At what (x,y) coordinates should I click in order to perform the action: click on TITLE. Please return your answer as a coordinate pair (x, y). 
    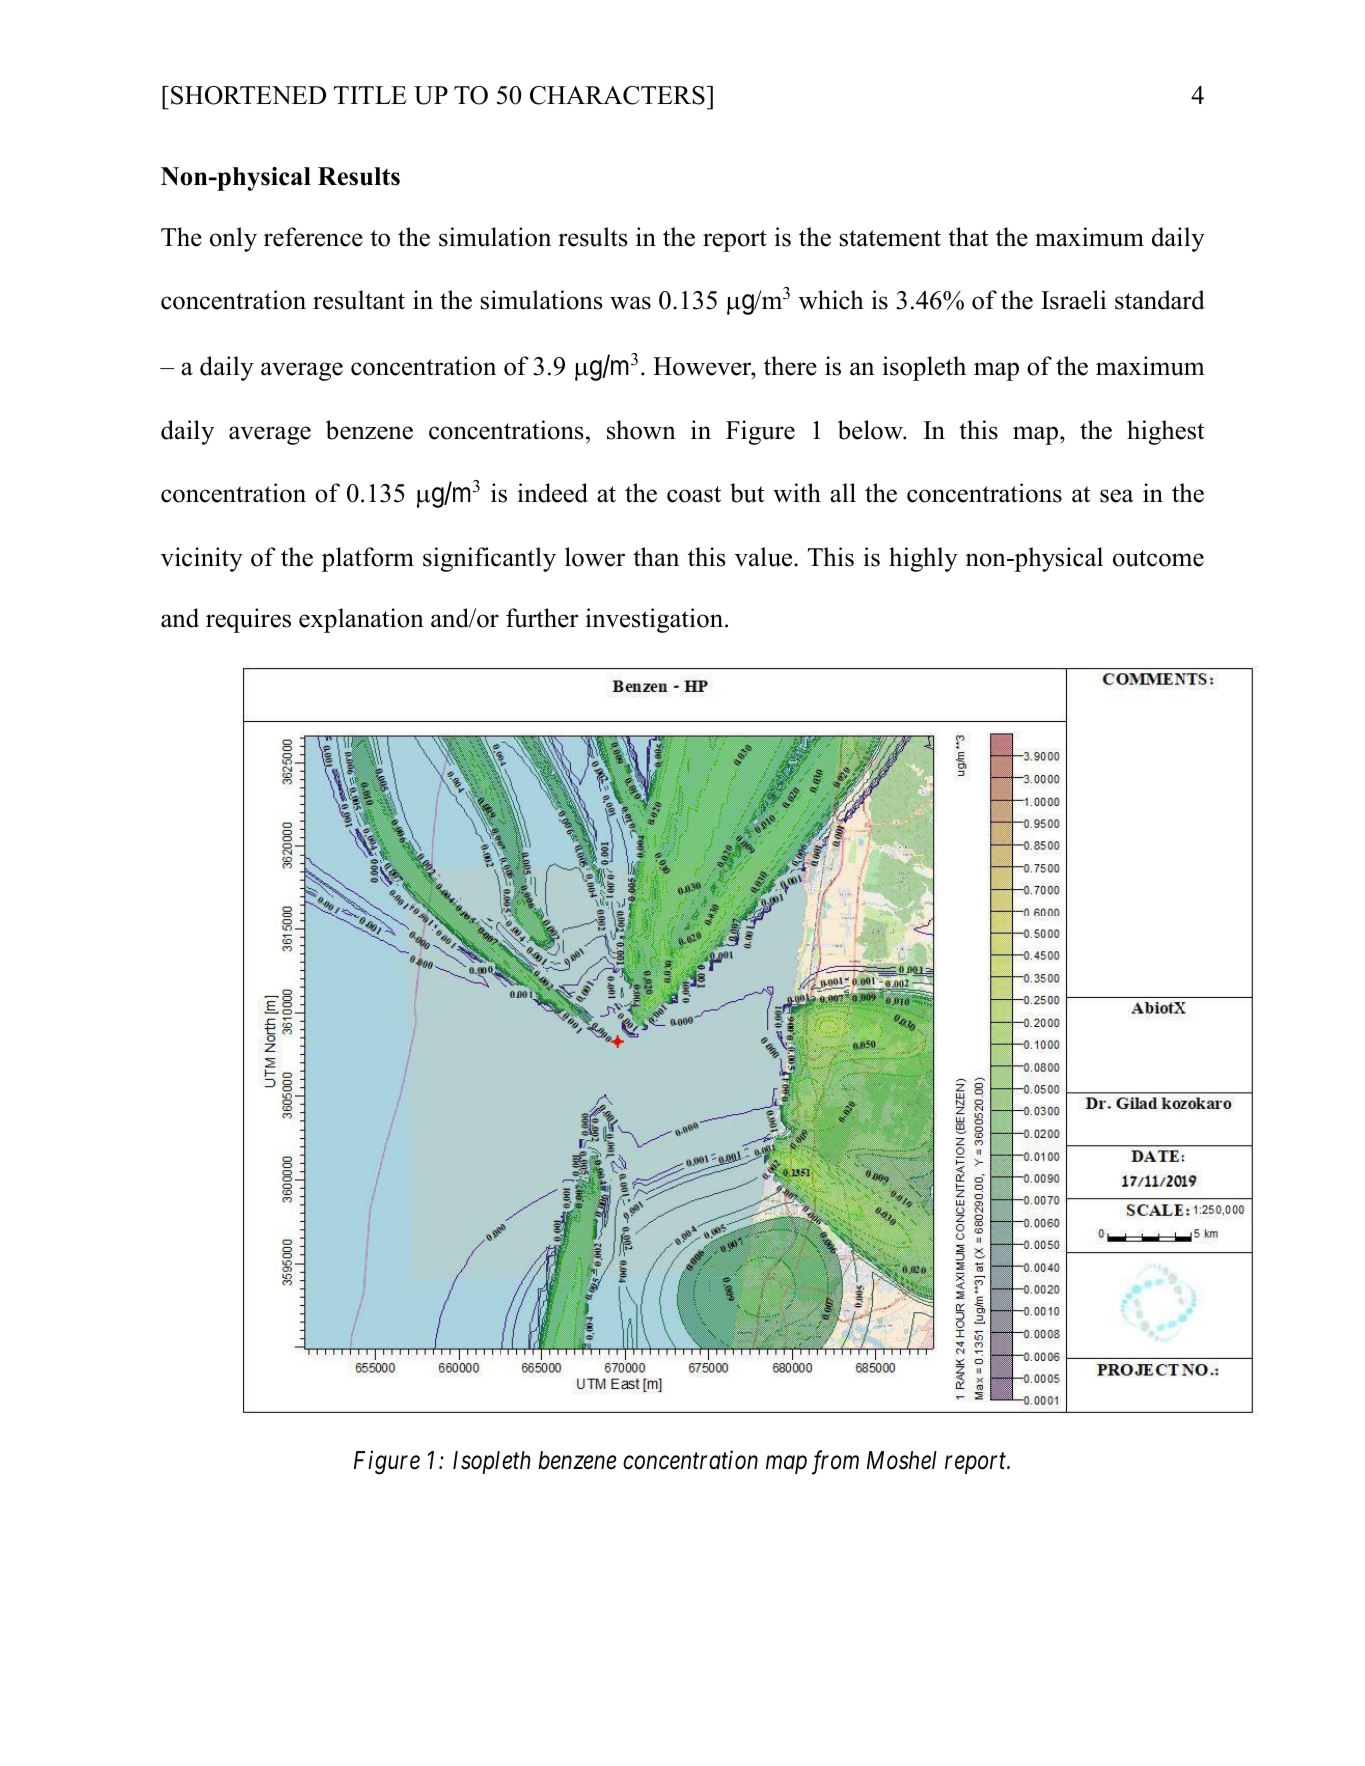
    Looking at the image, I should click on (370, 95).
